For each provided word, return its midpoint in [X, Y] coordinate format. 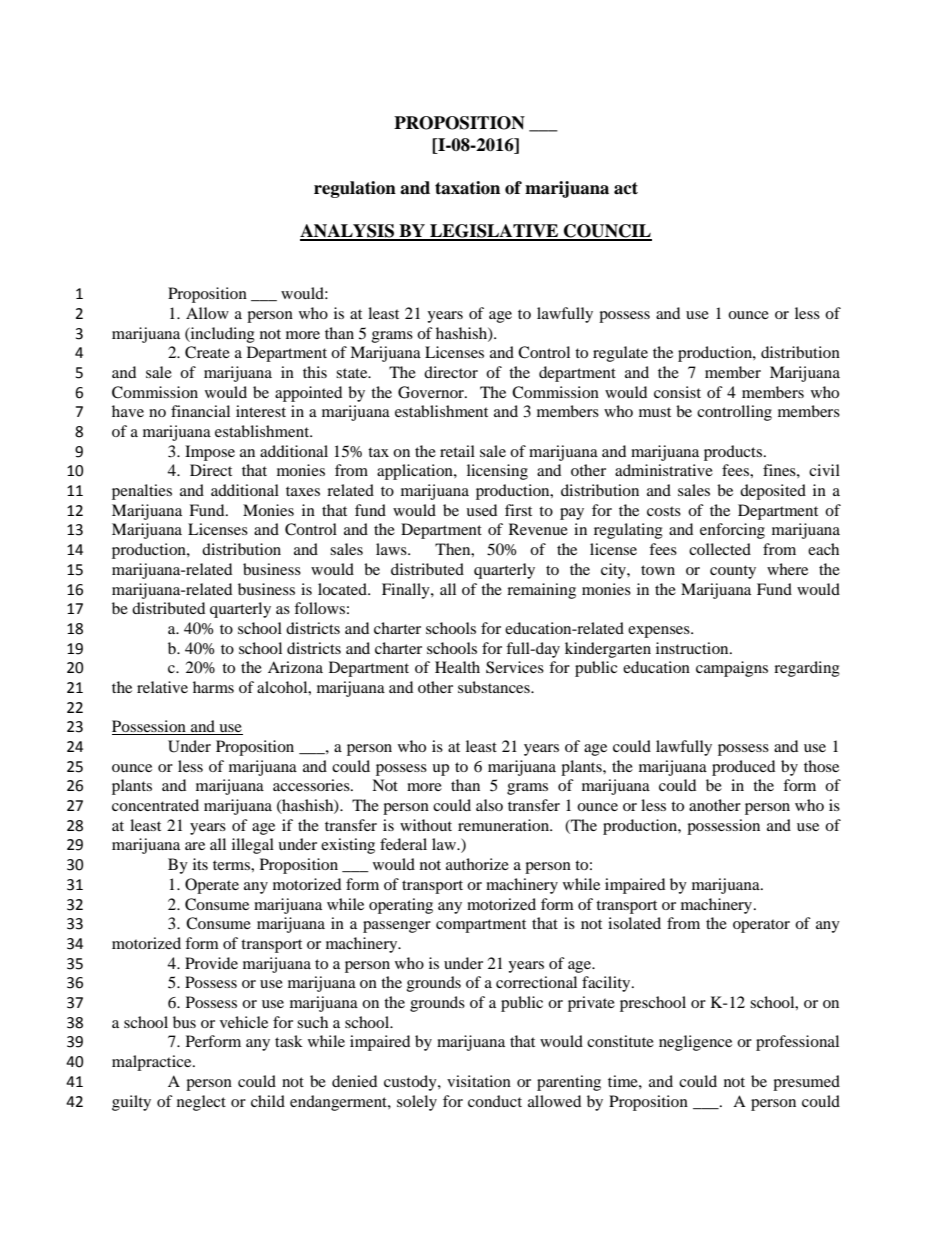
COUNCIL [607, 232]
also [489, 805]
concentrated [155, 805]
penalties [142, 492]
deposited [773, 492]
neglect [201, 1103]
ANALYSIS [348, 232]
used [481, 510]
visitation [479, 1081]
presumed [806, 1083]
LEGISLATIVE [494, 232]
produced [743, 768]
